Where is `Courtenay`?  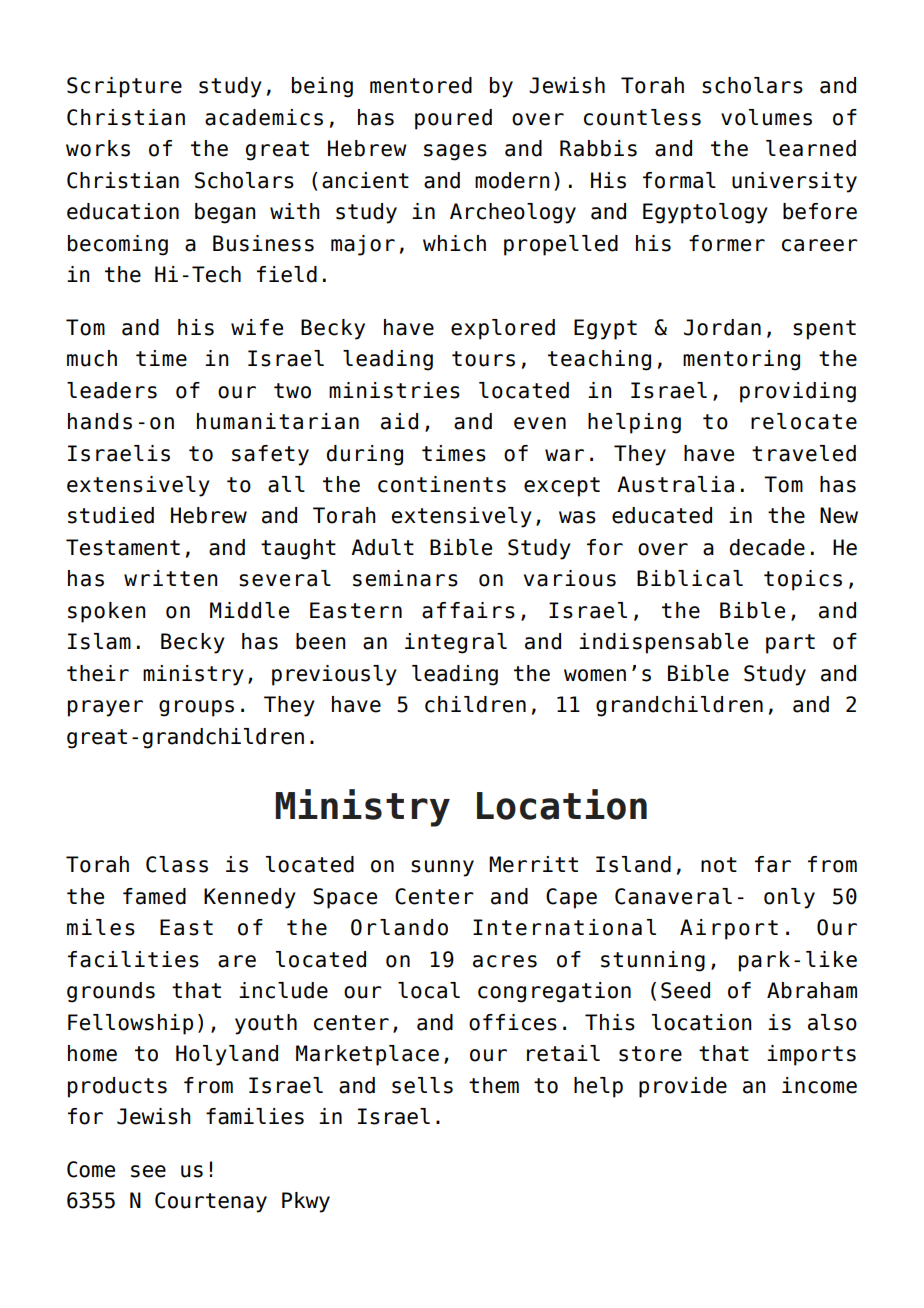
Courtenay is located at coordinates (211, 1202).
